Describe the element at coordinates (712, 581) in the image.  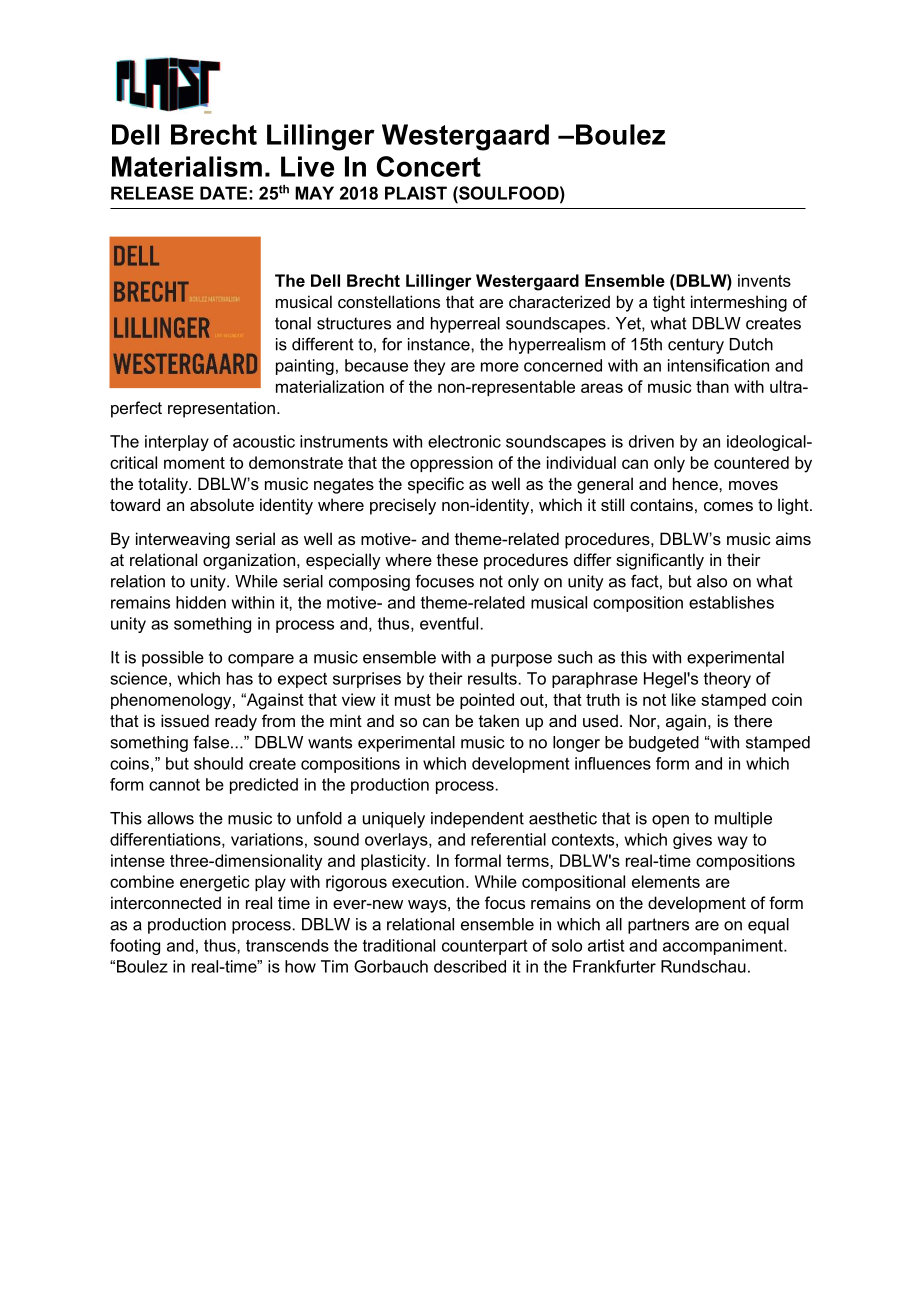
I see `also` at that location.
